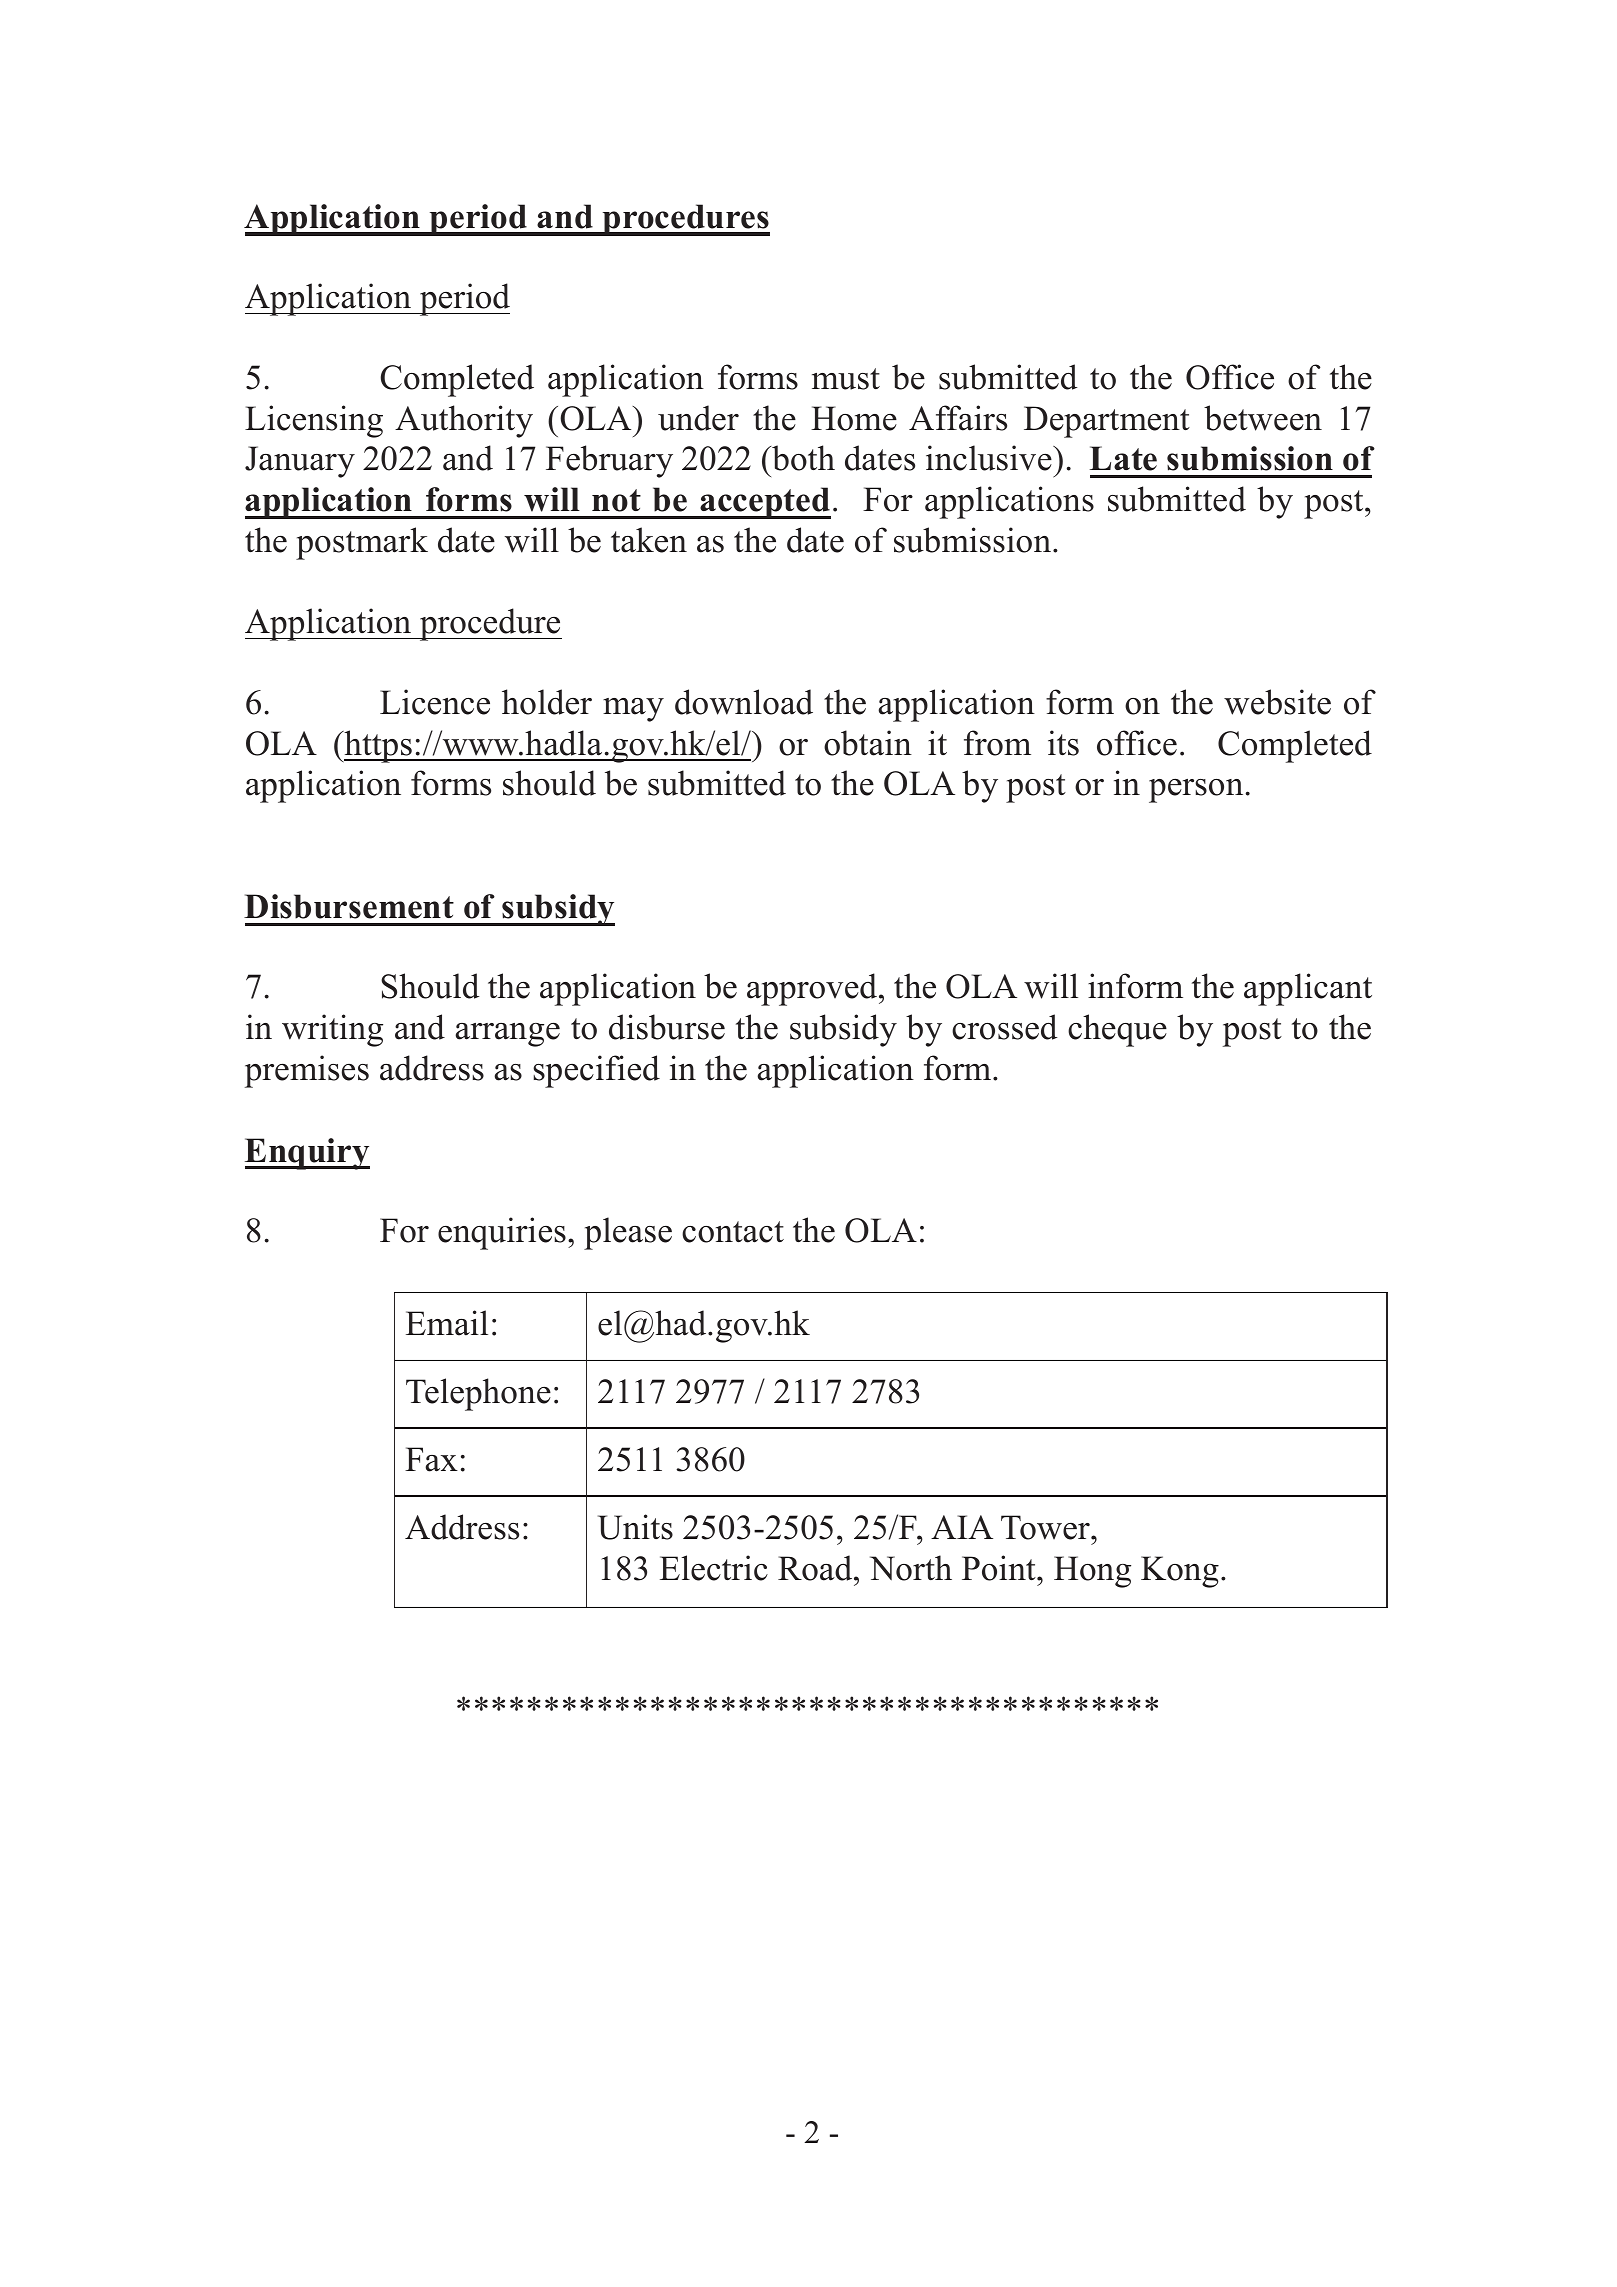 The width and height of the screenshot is (1617, 2287). Describe the element at coordinates (431, 1459) in the screenshot. I see `Fax` at that location.
